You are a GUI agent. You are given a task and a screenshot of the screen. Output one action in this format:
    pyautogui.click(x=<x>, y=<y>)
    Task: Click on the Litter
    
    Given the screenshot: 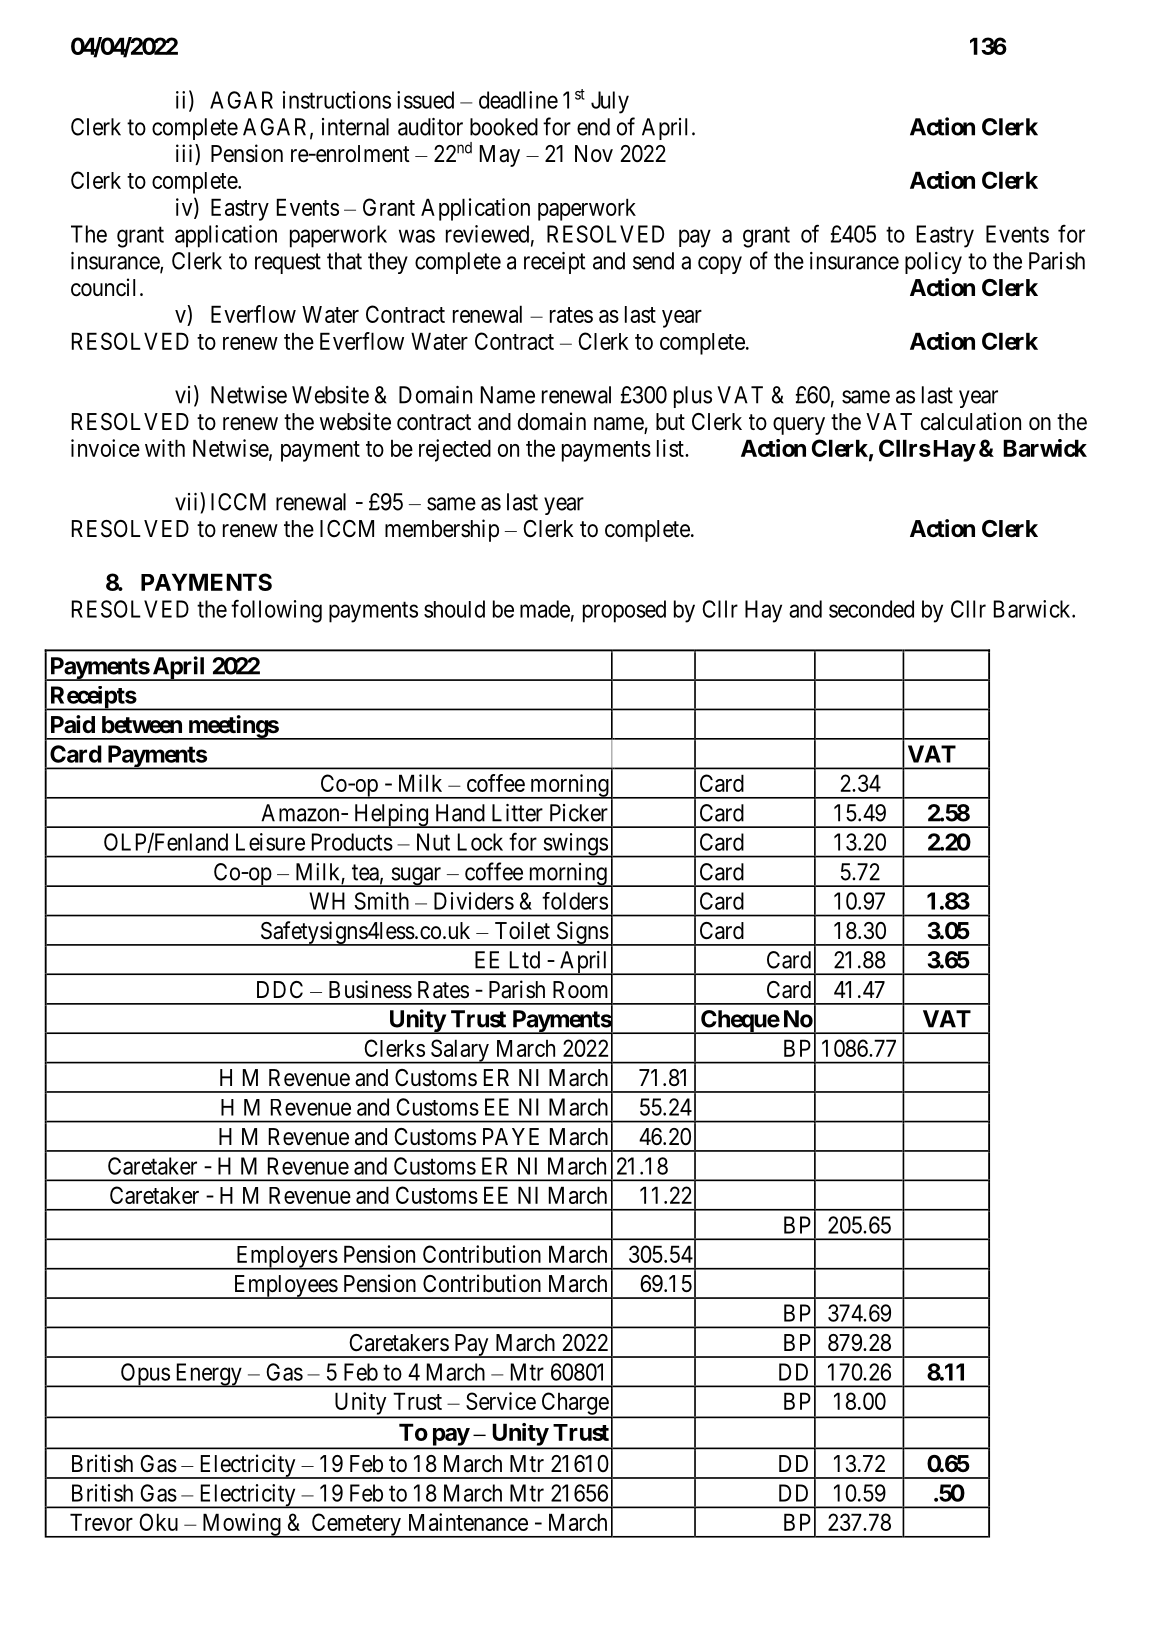 What is the action you would take?
    pyautogui.click(x=517, y=813)
